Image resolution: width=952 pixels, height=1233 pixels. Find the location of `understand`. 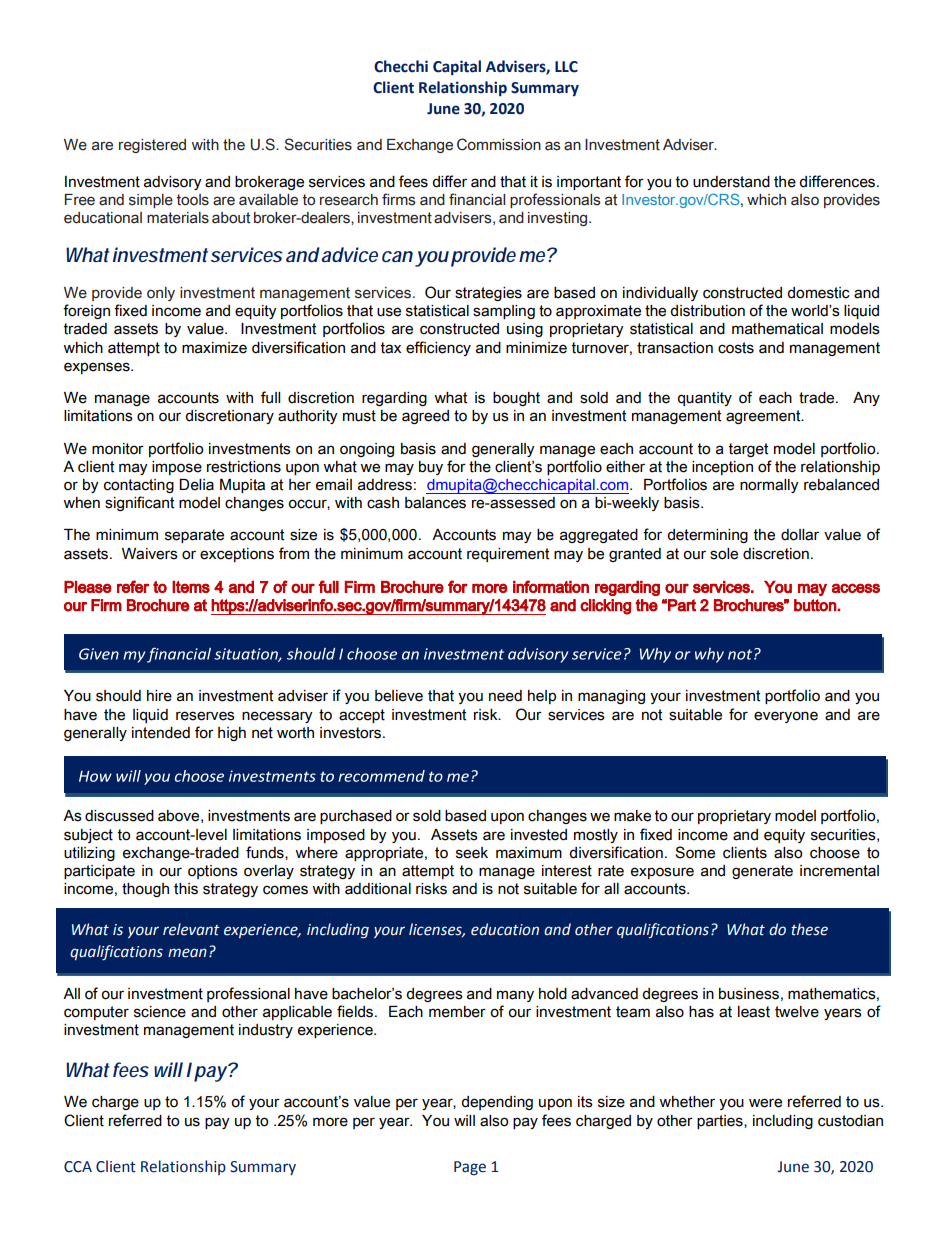

understand is located at coordinates (731, 182).
